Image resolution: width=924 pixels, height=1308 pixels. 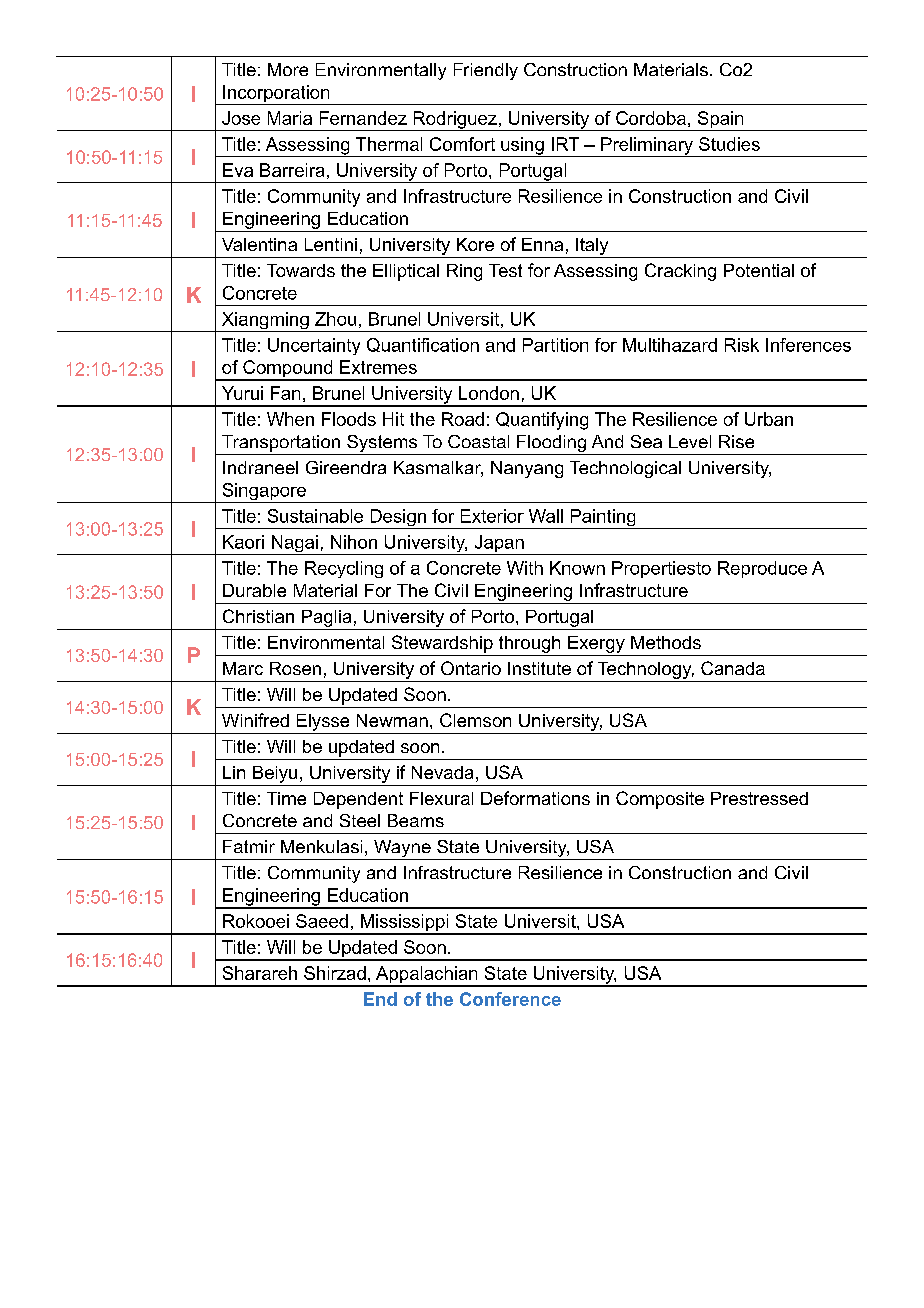 What do you see at coordinates (301, 270) in the screenshot?
I see `Towards` at bounding box center [301, 270].
